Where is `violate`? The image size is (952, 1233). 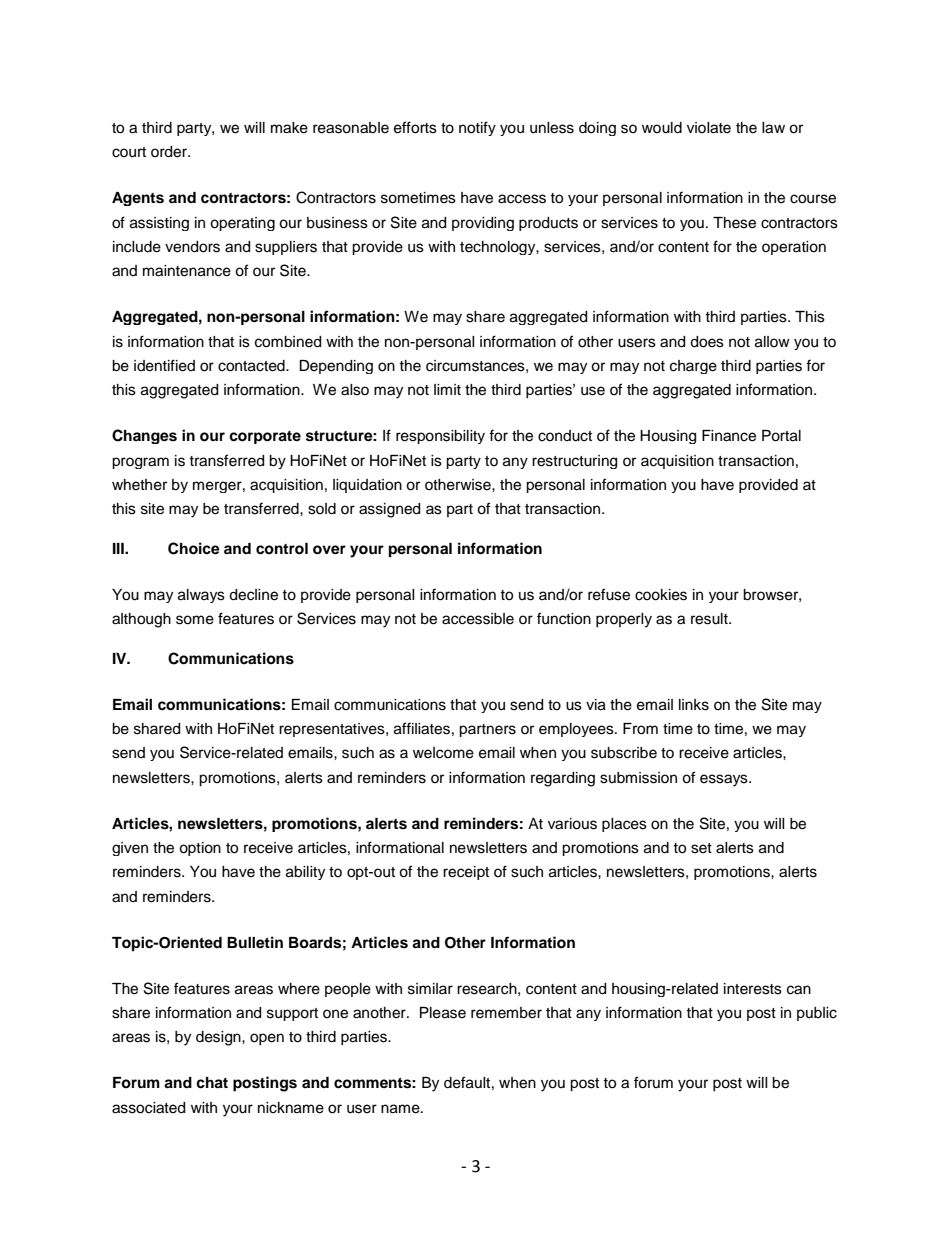
violate is located at coordinates (709, 128).
